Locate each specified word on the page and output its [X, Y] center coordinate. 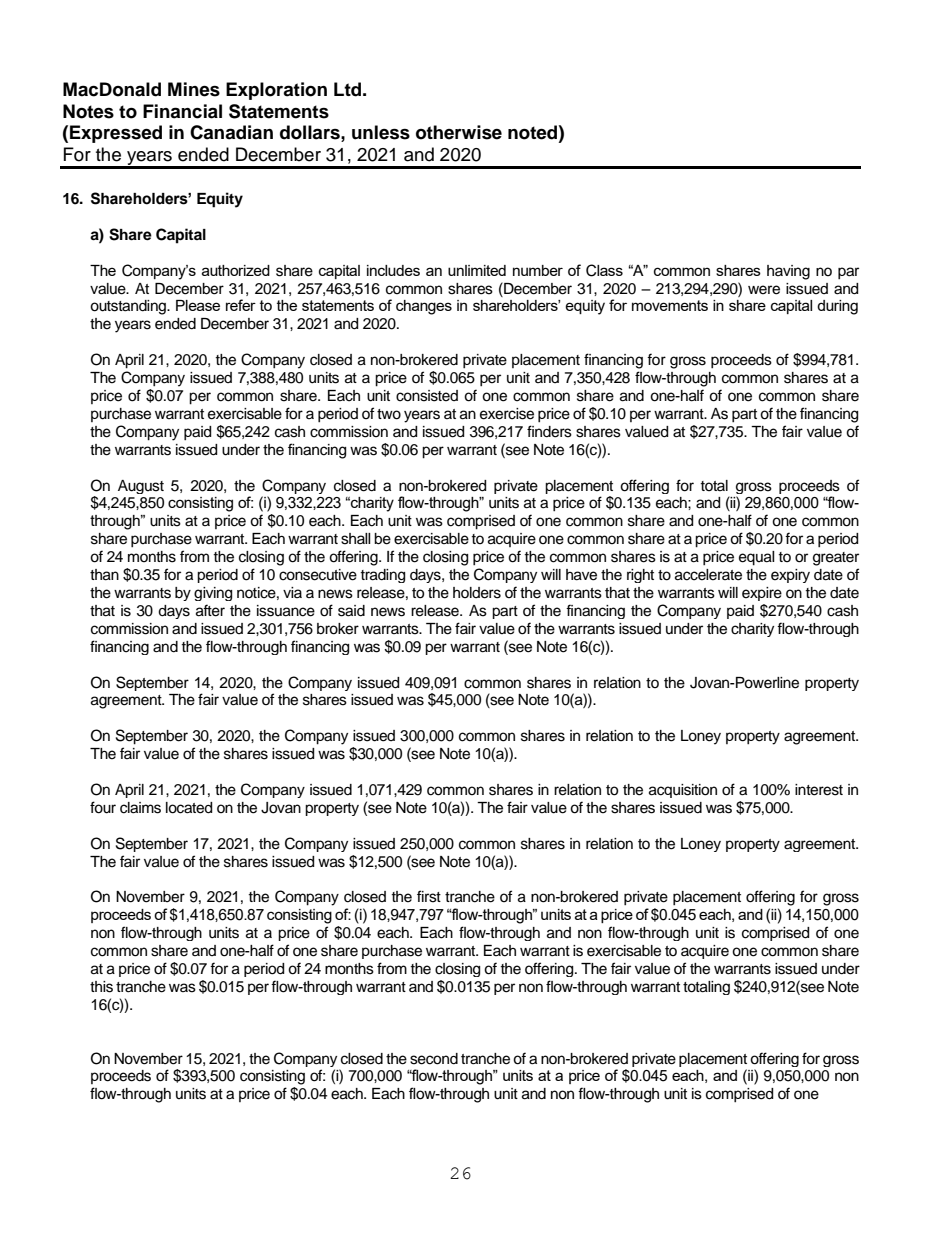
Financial [182, 111]
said [351, 611]
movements [670, 305]
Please [198, 305]
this [101, 987]
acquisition [683, 791]
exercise [507, 414]
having [788, 272]
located [189, 808]
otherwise [459, 132]
